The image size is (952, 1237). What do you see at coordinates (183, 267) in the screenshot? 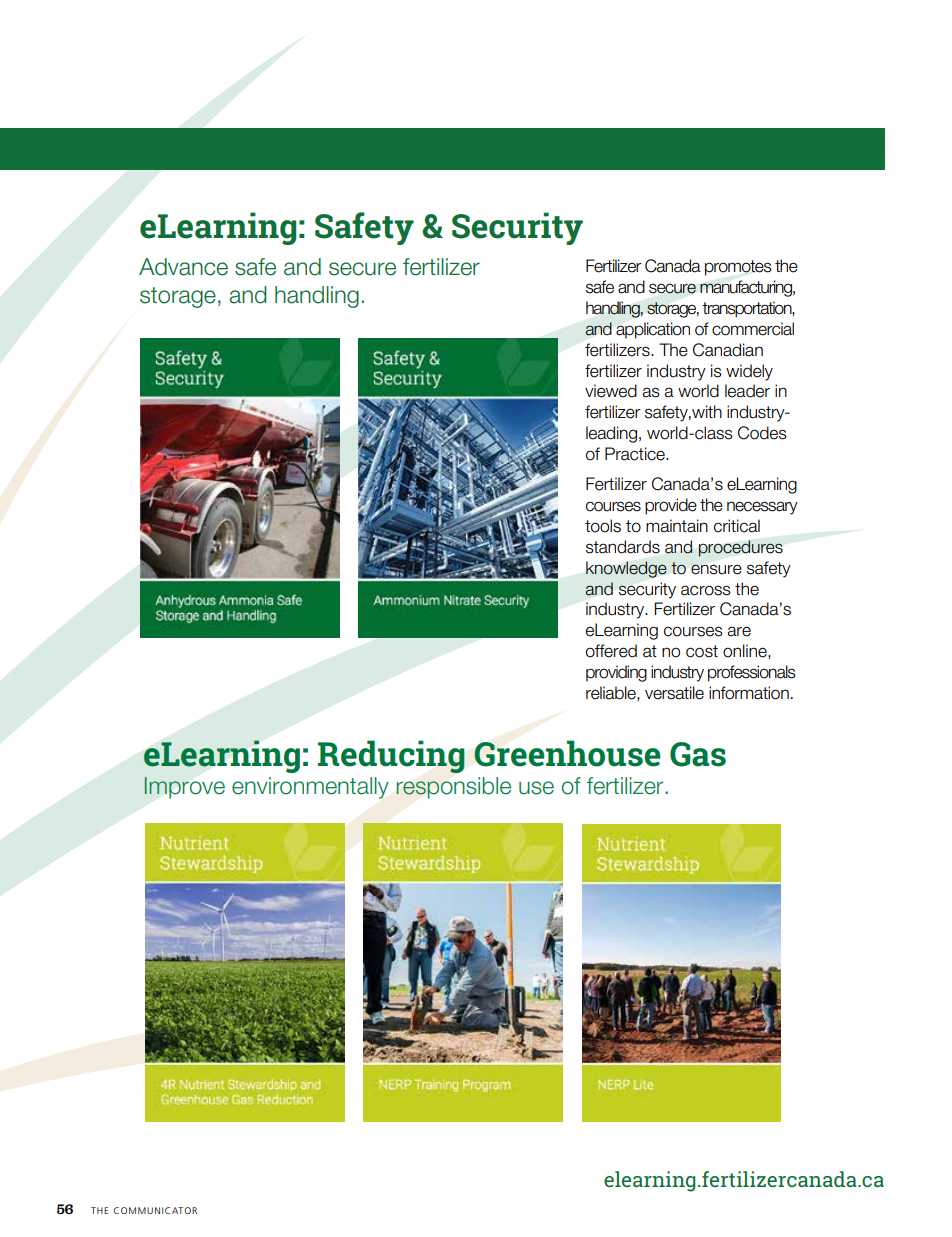
I see `Advance` at bounding box center [183, 267].
